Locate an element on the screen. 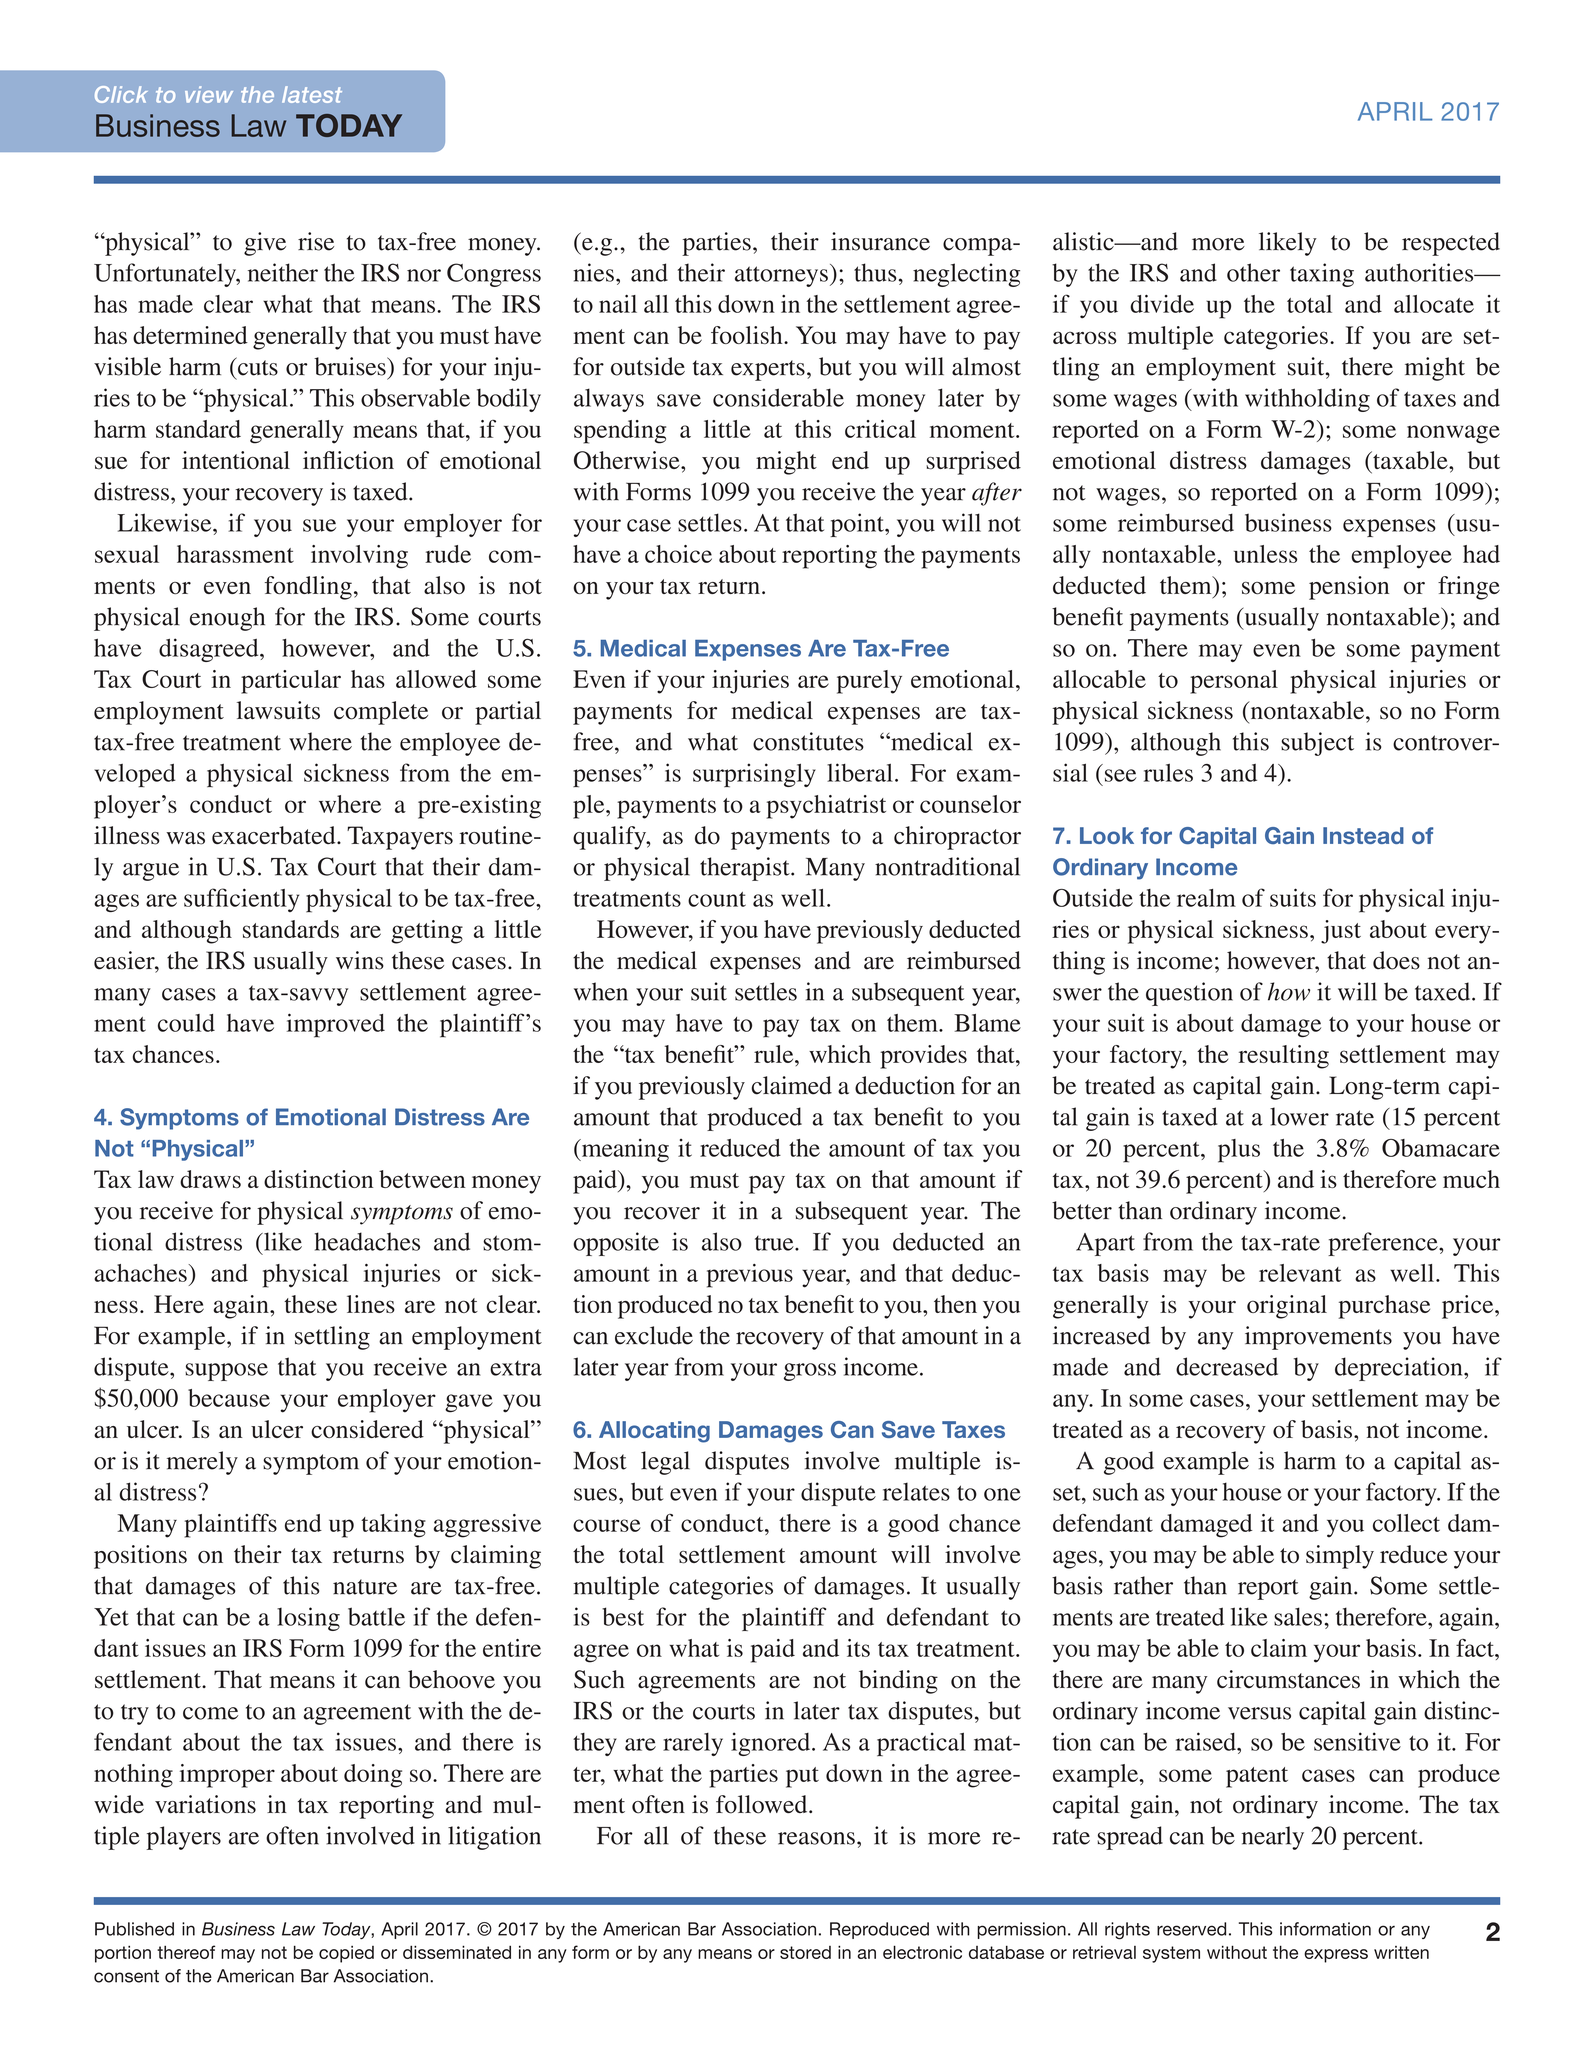 Image resolution: width=1594 pixels, height=2063 pixels. insurance is located at coordinates (880, 241).
